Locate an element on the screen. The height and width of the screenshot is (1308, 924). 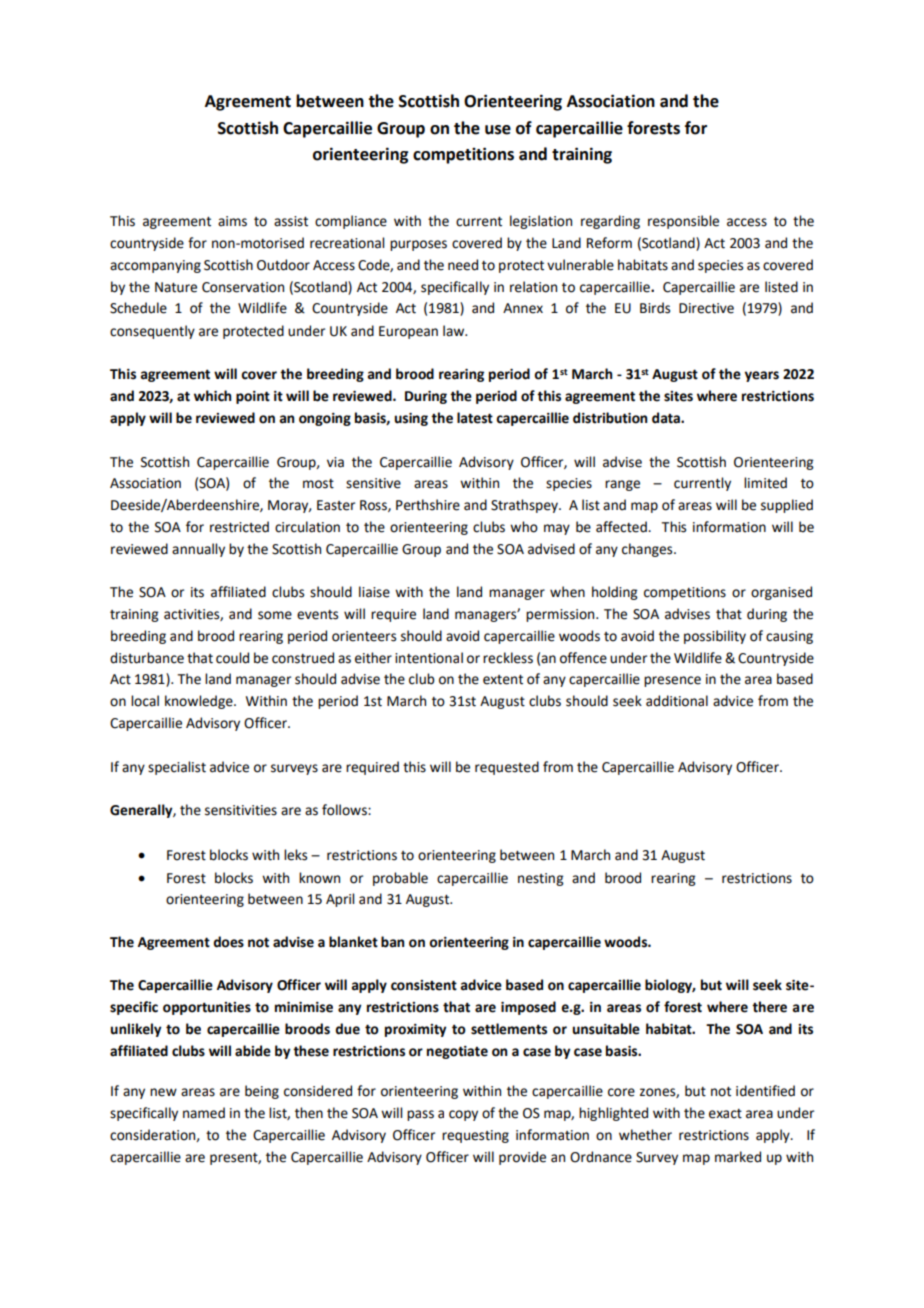
probable is located at coordinates (400, 879).
